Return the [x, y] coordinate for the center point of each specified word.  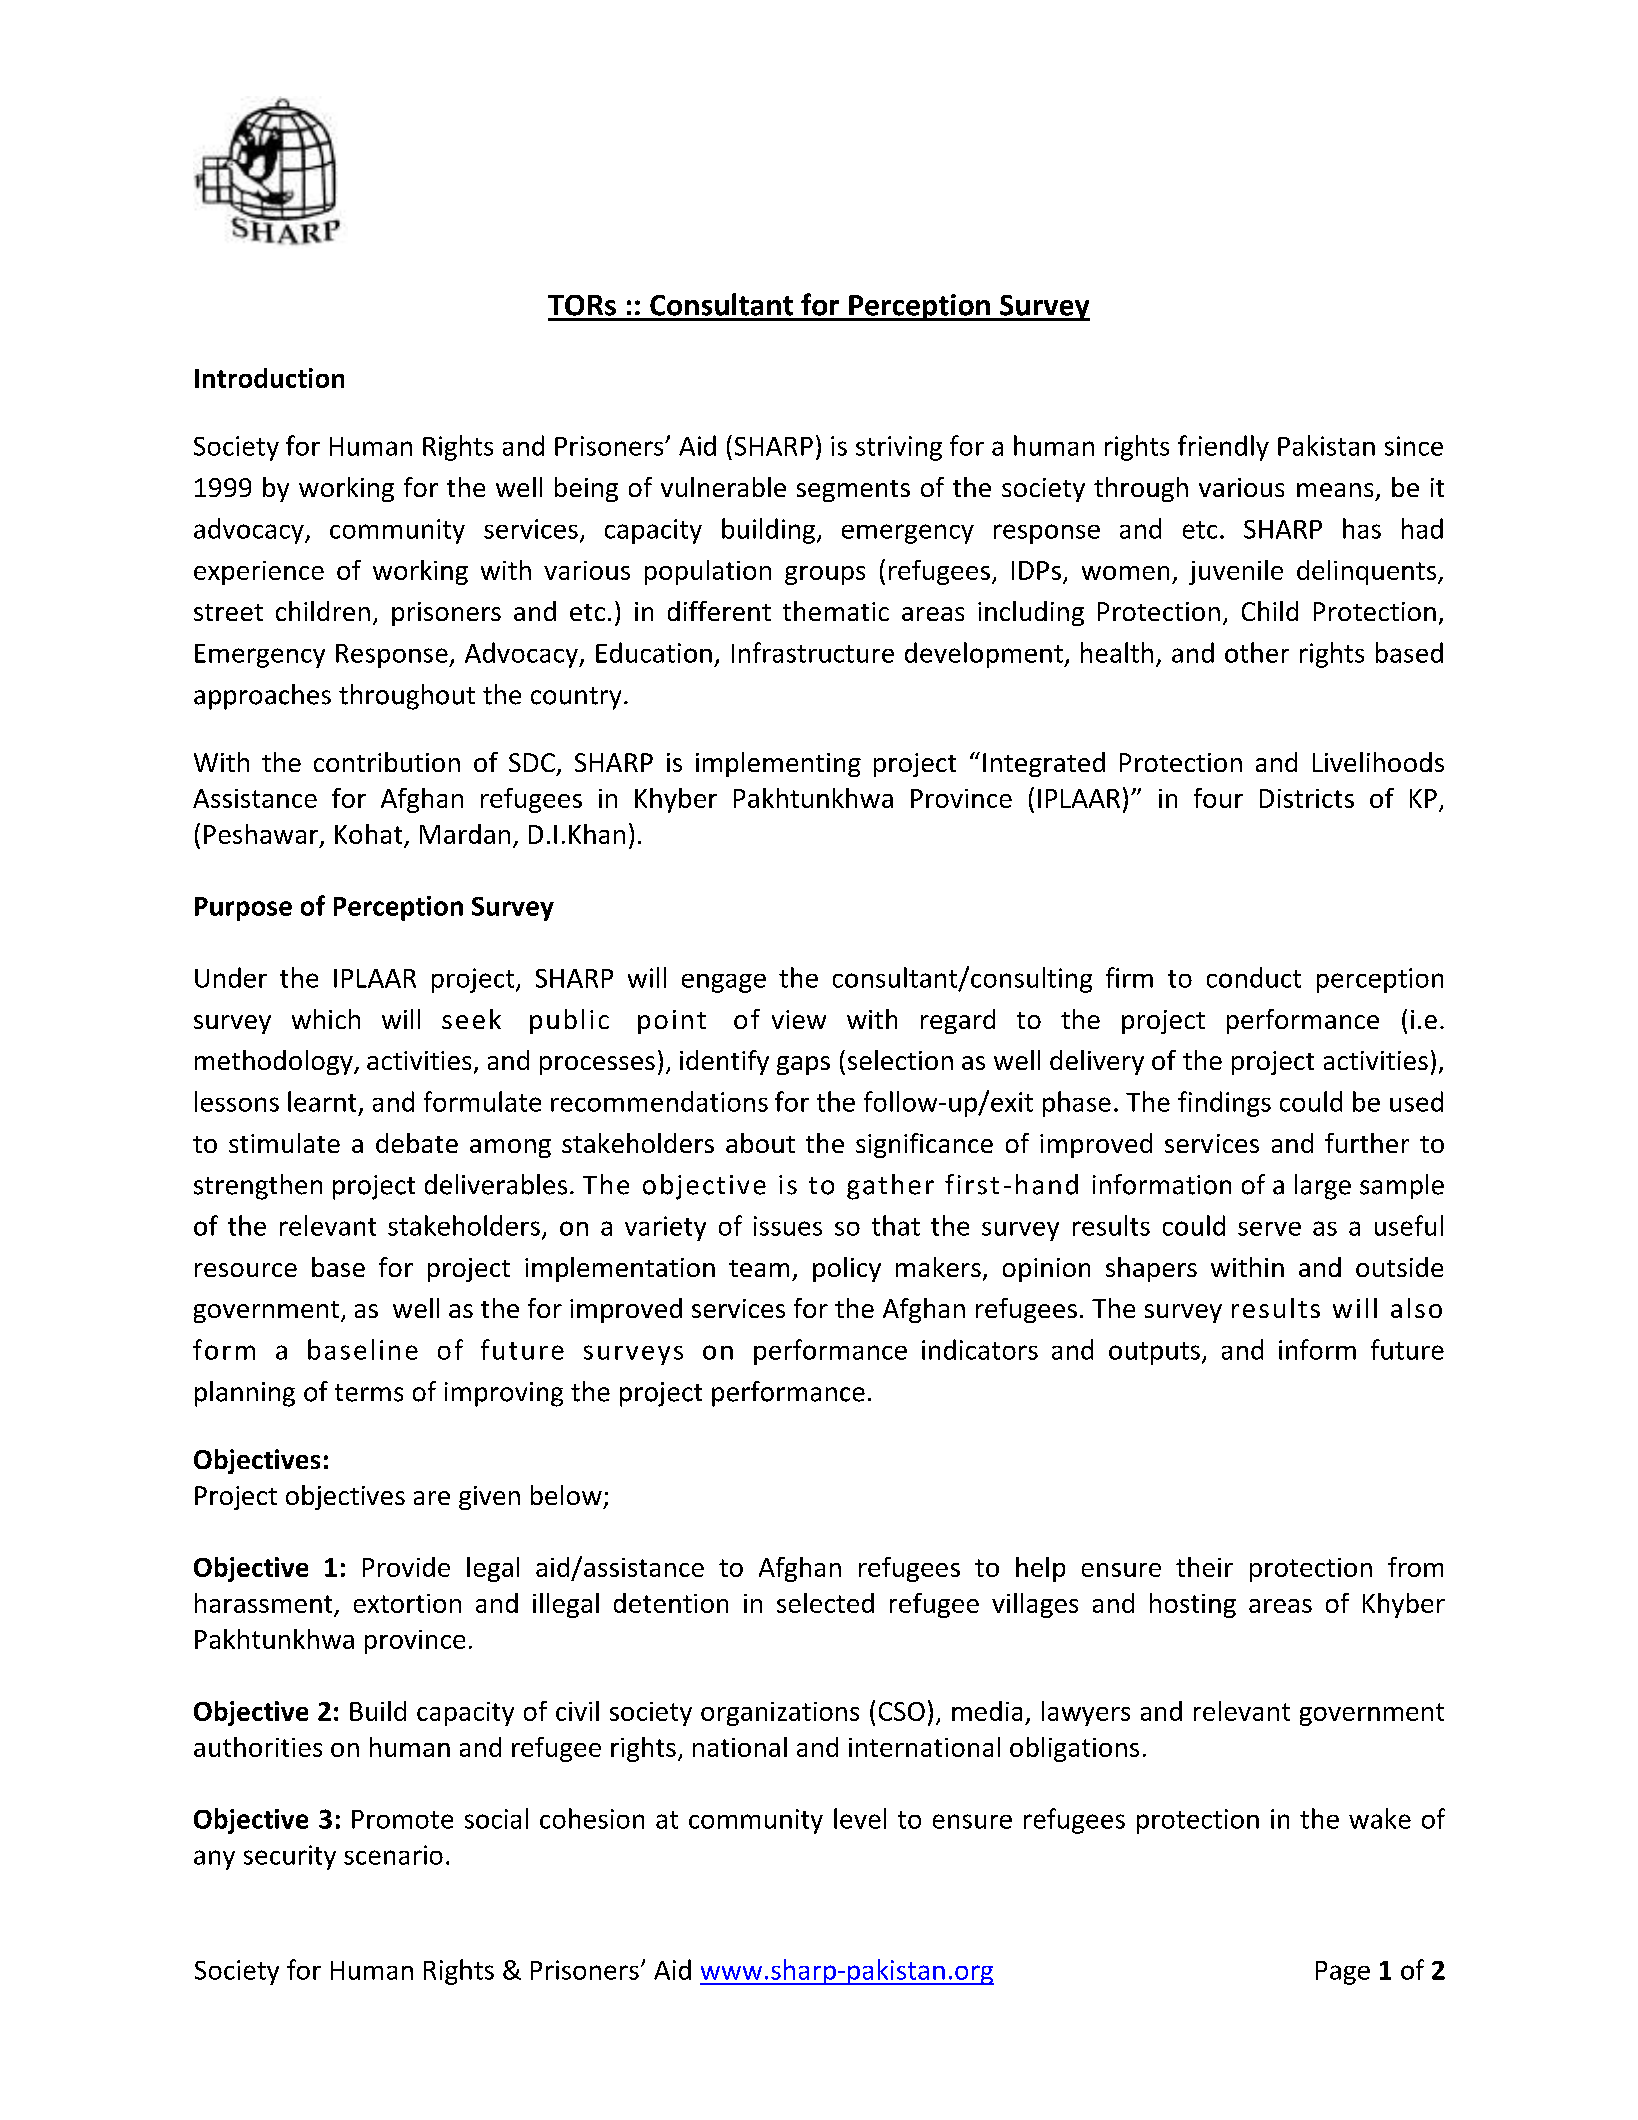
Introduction [269, 378]
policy [847, 1269]
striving [899, 448]
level [860, 1818]
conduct [1254, 977]
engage [724, 983]
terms [369, 1393]
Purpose [243, 909]
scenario [393, 1855]
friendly [1223, 448]
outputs [1154, 1353]
